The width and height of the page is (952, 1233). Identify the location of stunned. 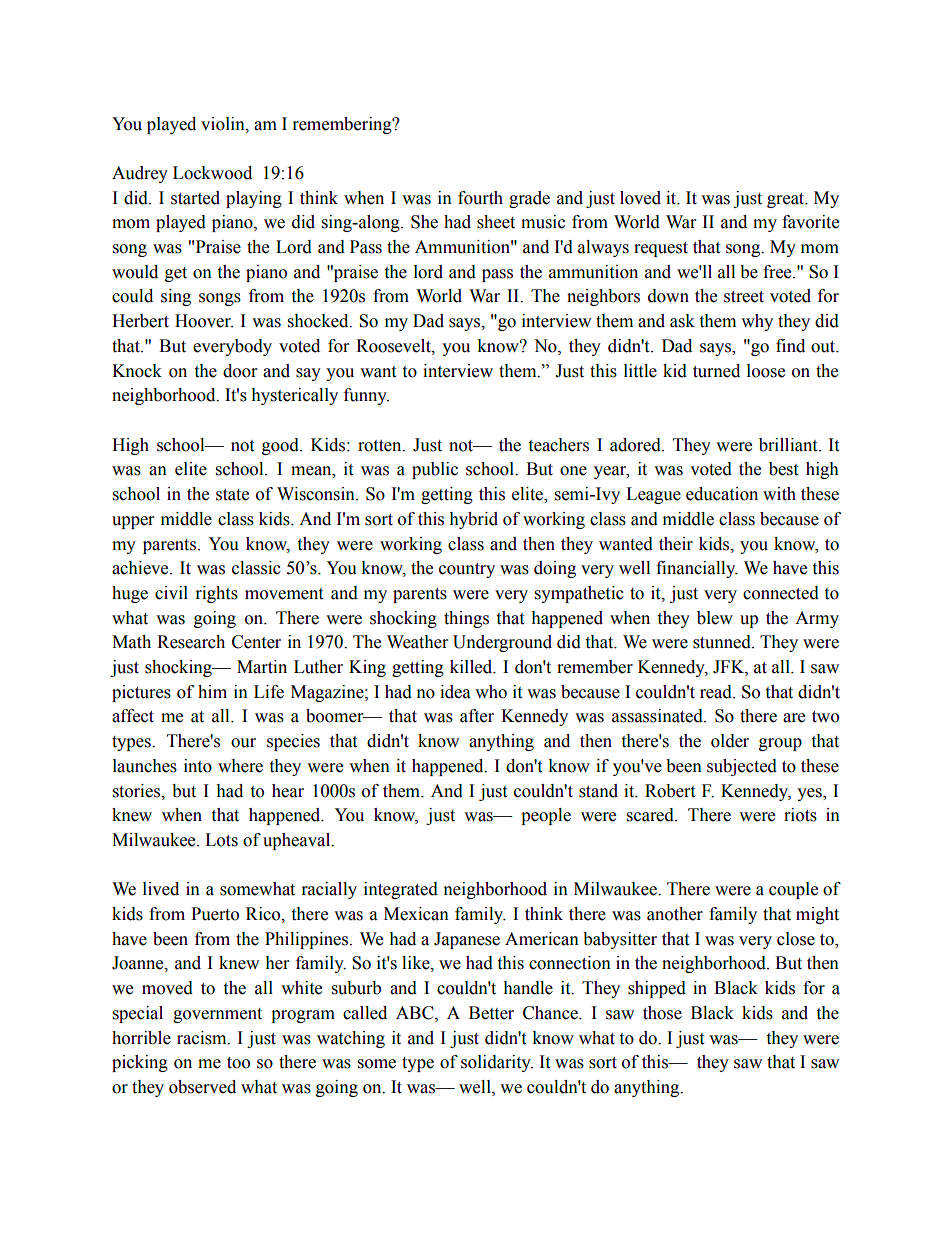
(723, 642).
